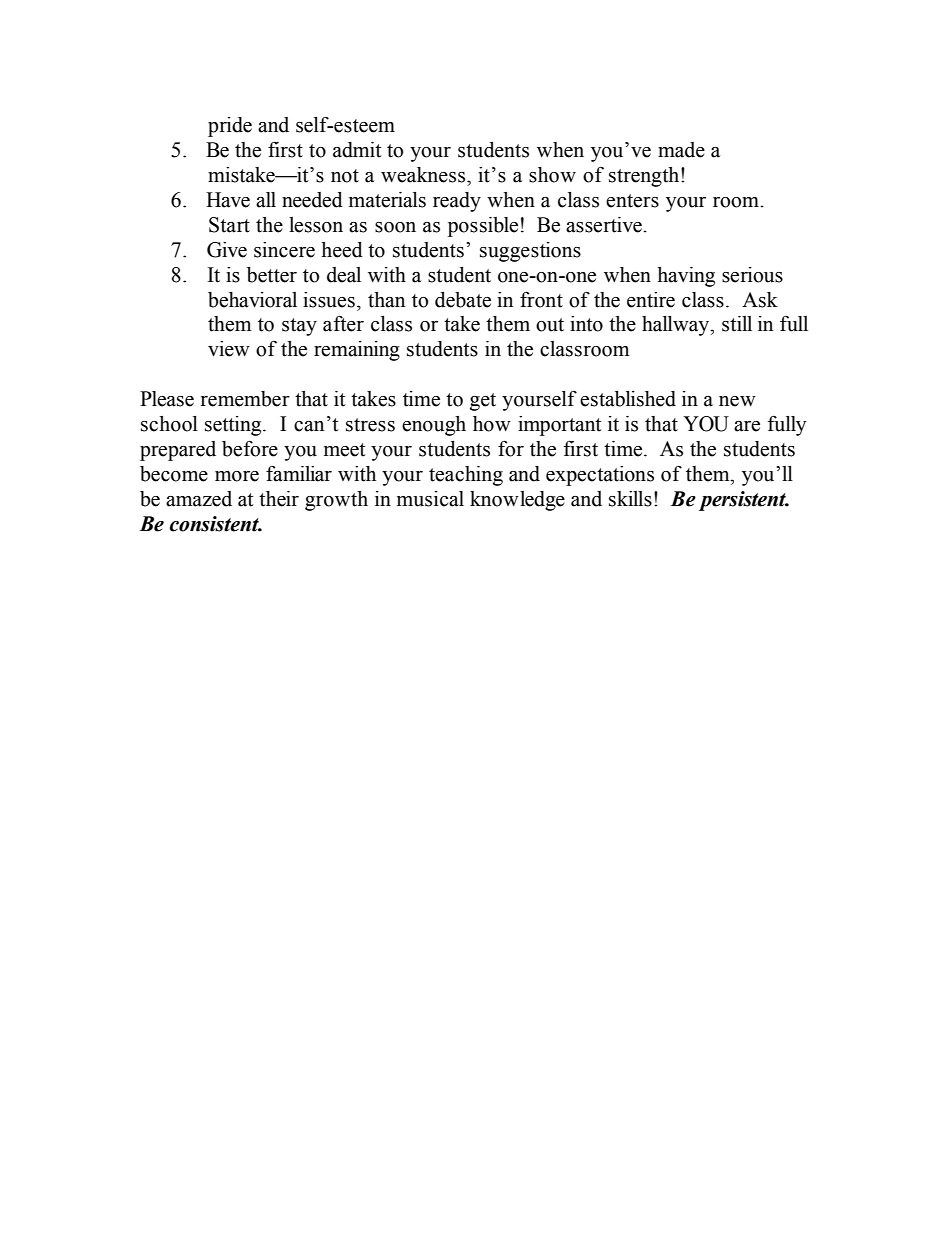 The image size is (952, 1233). I want to click on get, so click(483, 402).
